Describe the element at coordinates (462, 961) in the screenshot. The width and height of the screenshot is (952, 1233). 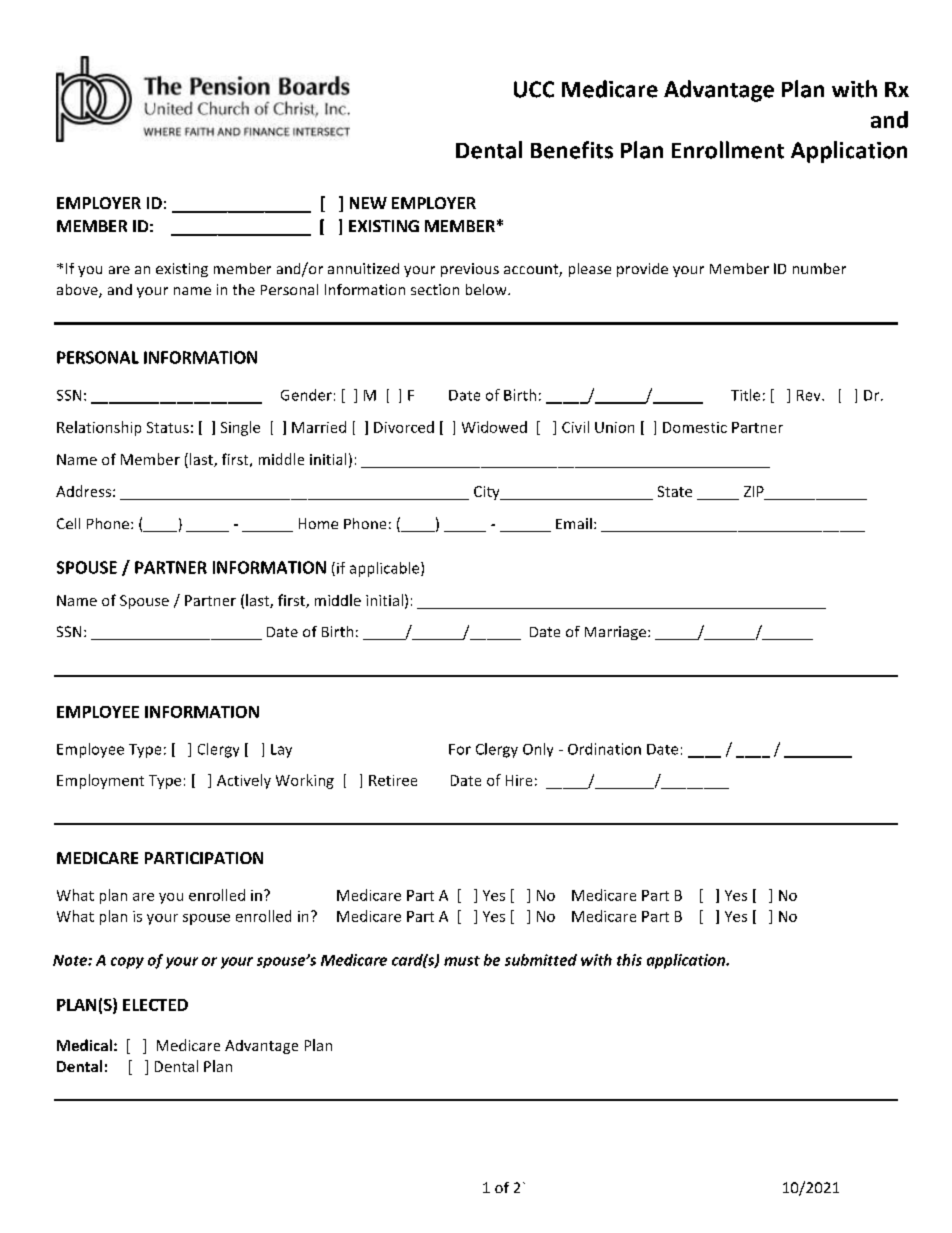
I see `must` at that location.
